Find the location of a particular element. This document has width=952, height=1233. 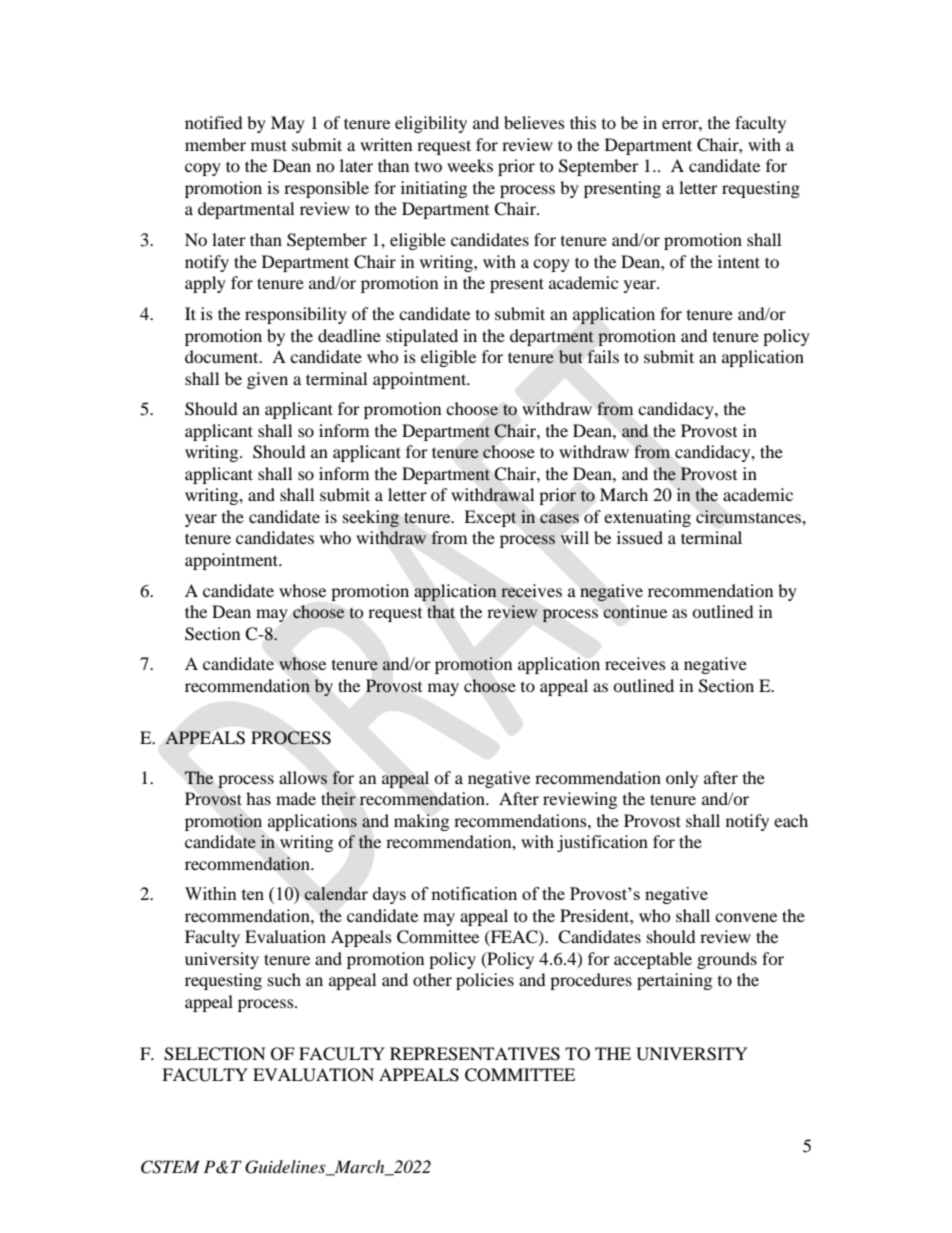

must is located at coordinates (269, 145).
